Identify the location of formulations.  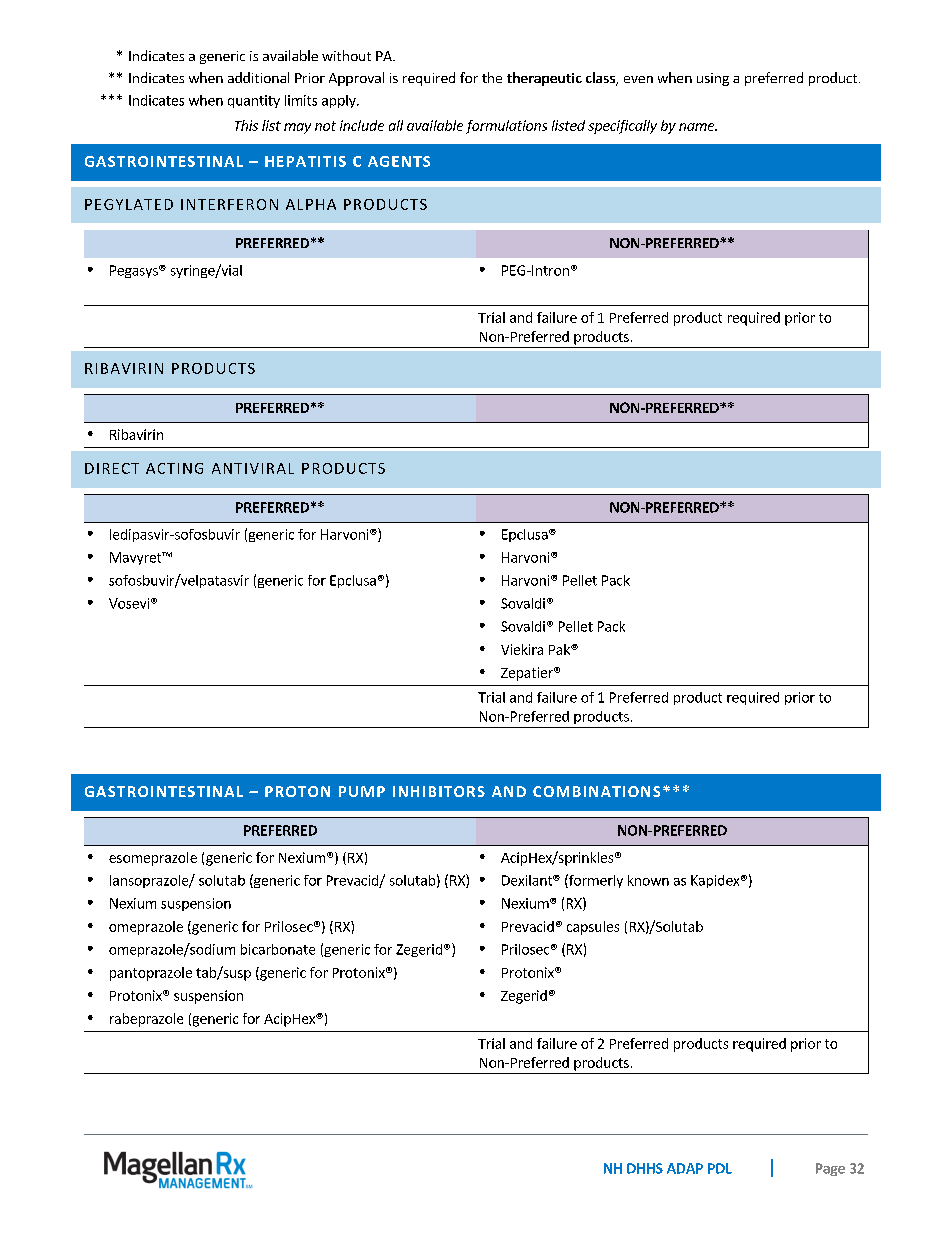
(506, 127).
